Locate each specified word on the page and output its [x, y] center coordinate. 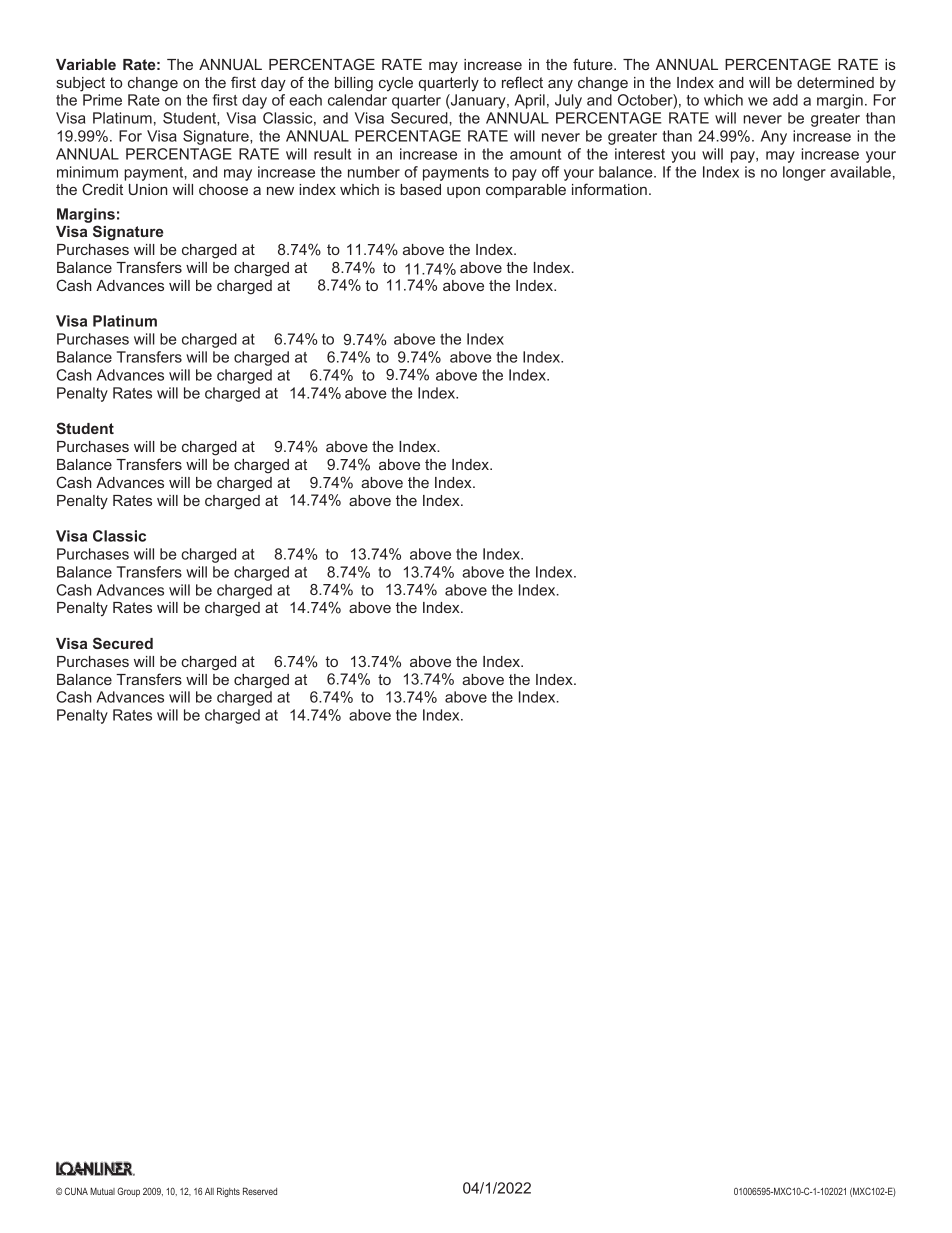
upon [463, 192]
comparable [526, 191]
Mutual [102, 1191]
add [785, 100]
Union [148, 189]
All [209, 1191]
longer [804, 173]
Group [128, 1192]
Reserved [260, 1191]
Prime [102, 100]
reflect [522, 82]
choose [223, 189]
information [609, 189]
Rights [228, 1192]
